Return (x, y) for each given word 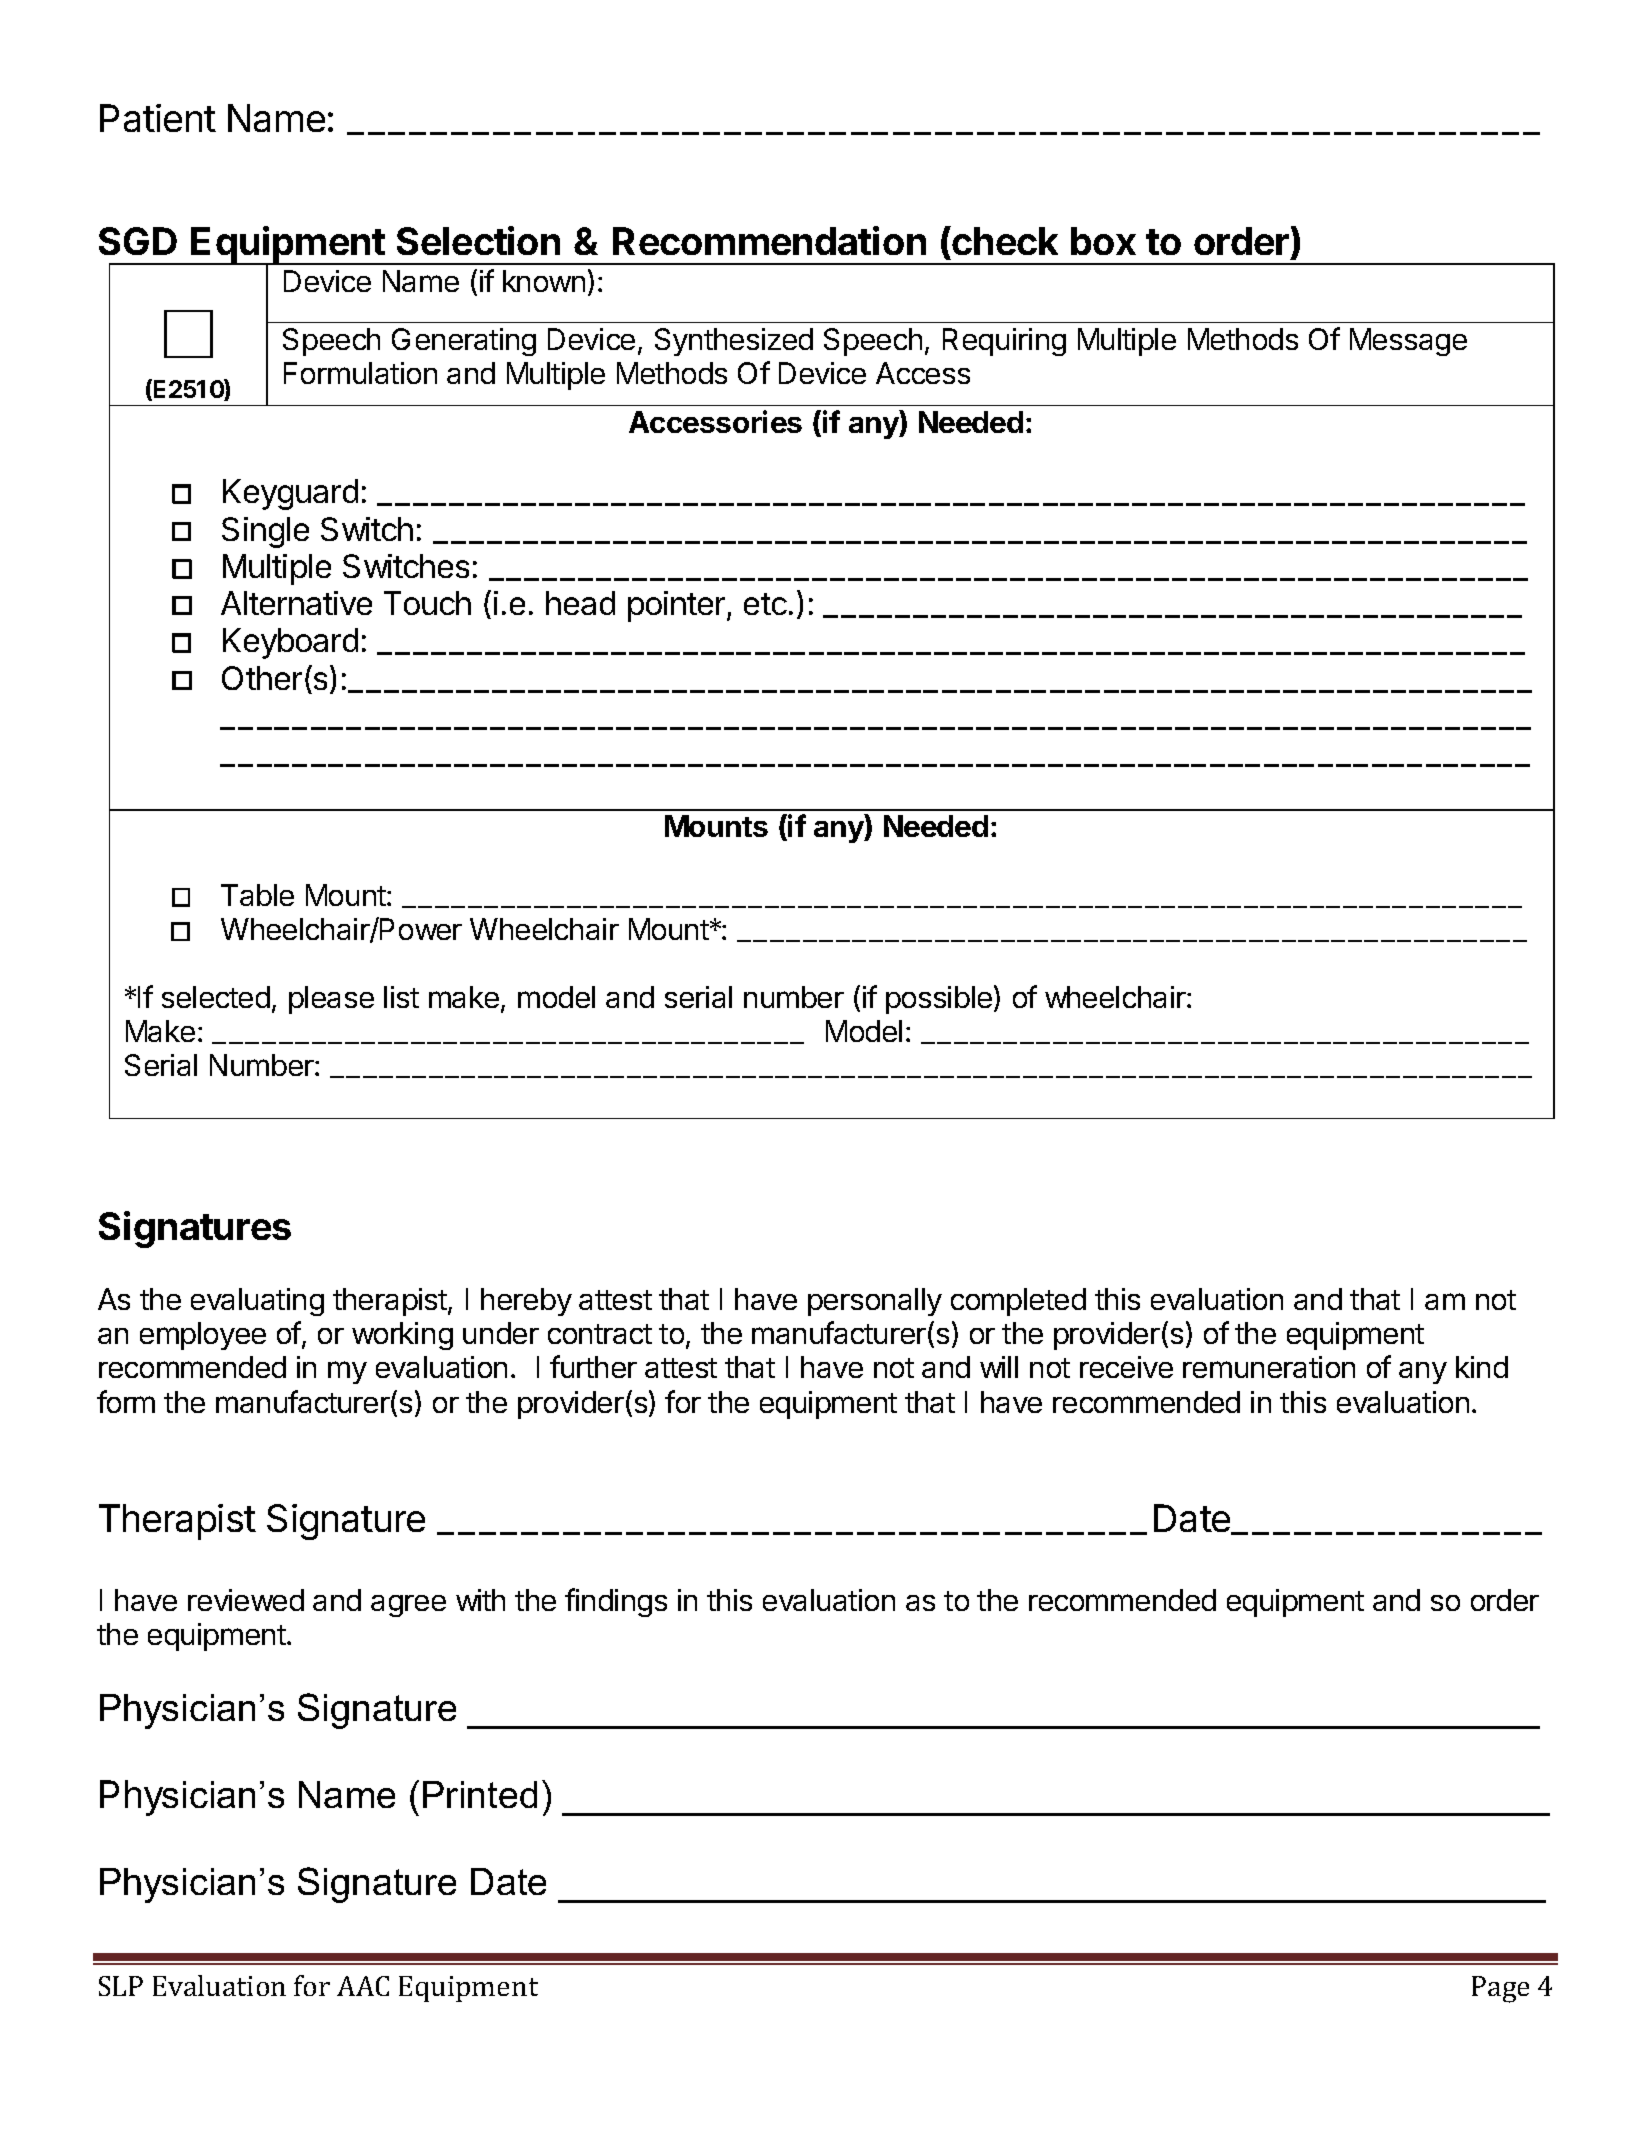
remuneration (1269, 1367)
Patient (158, 118)
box (1103, 241)
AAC (363, 1986)
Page (1500, 1989)
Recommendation (769, 240)
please (331, 1000)
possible (939, 1000)
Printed (480, 1794)
